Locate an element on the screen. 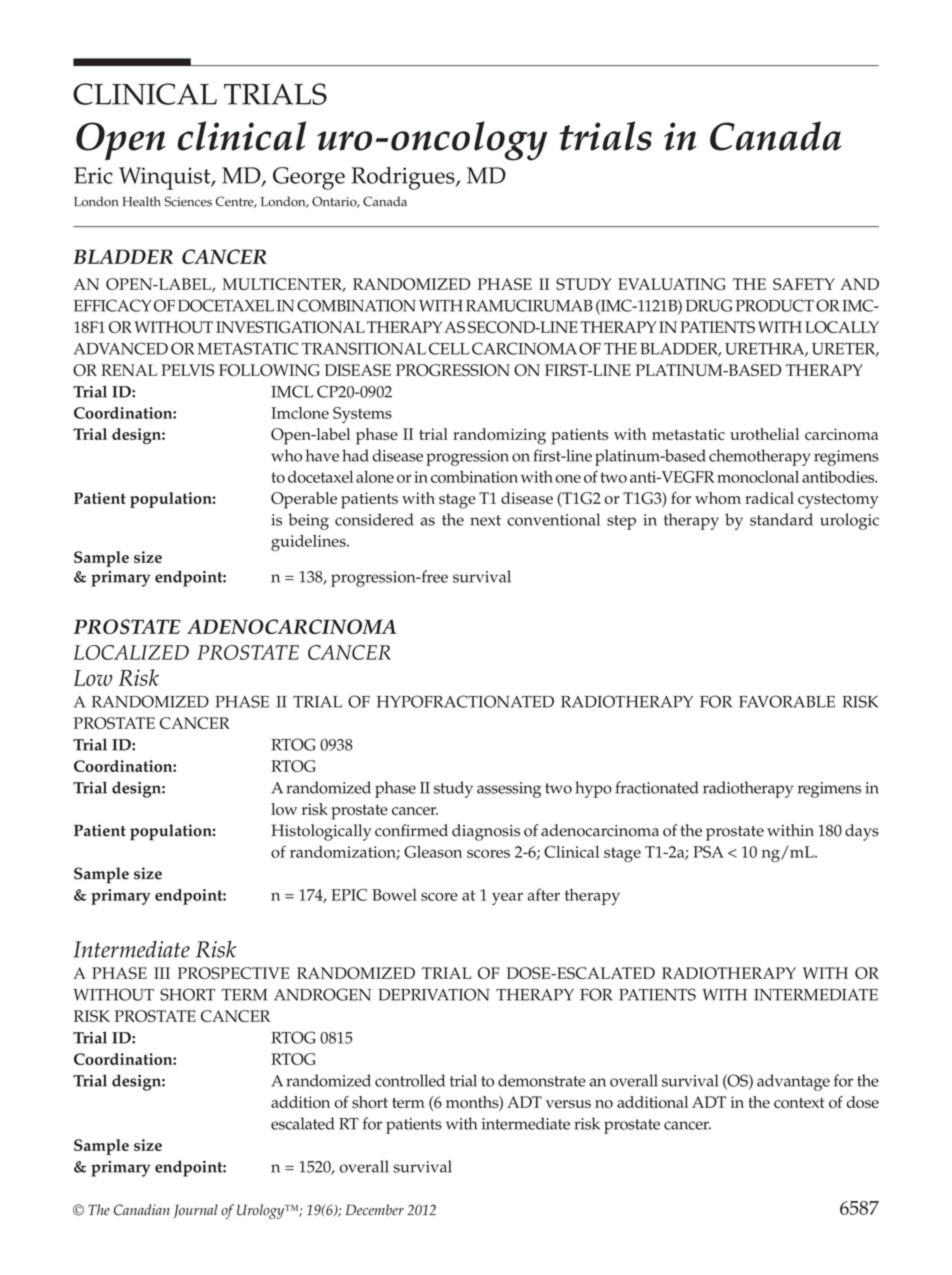 This screenshot has width=952, height=1275. context is located at coordinates (799, 1103).
